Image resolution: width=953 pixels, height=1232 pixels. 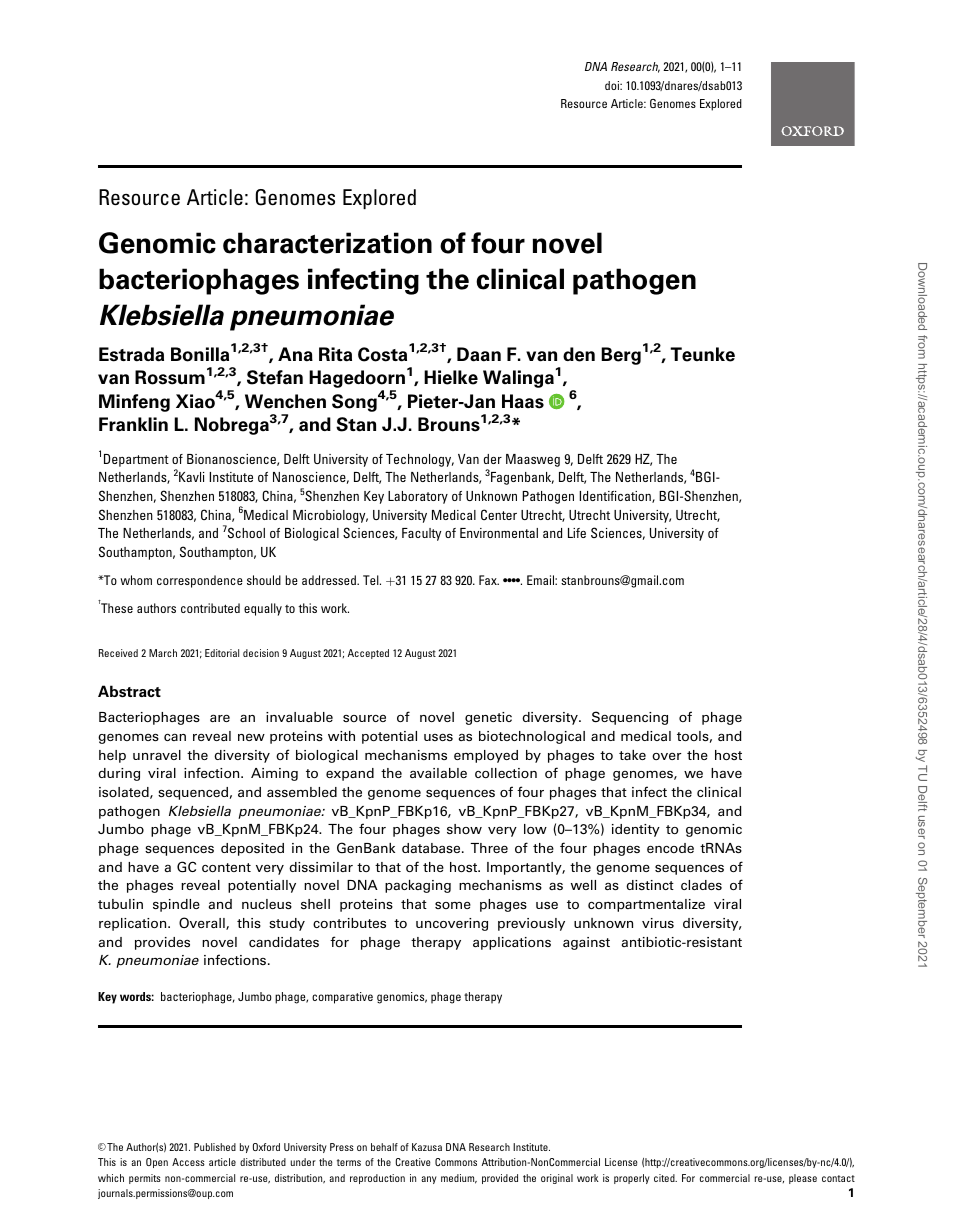 What do you see at coordinates (251, 737) in the image?
I see `new` at bounding box center [251, 737].
